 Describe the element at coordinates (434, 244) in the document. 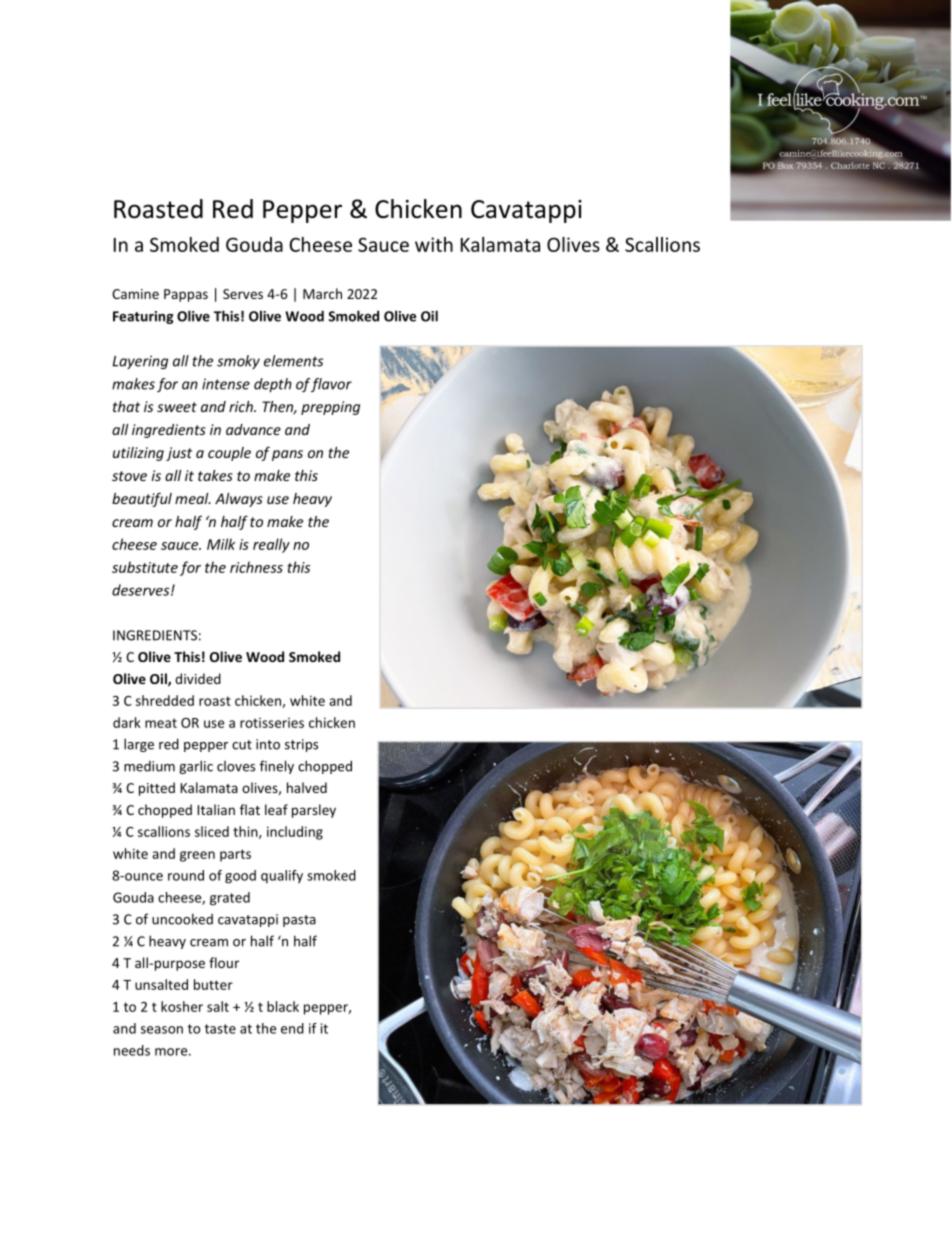

I see `with` at that location.
